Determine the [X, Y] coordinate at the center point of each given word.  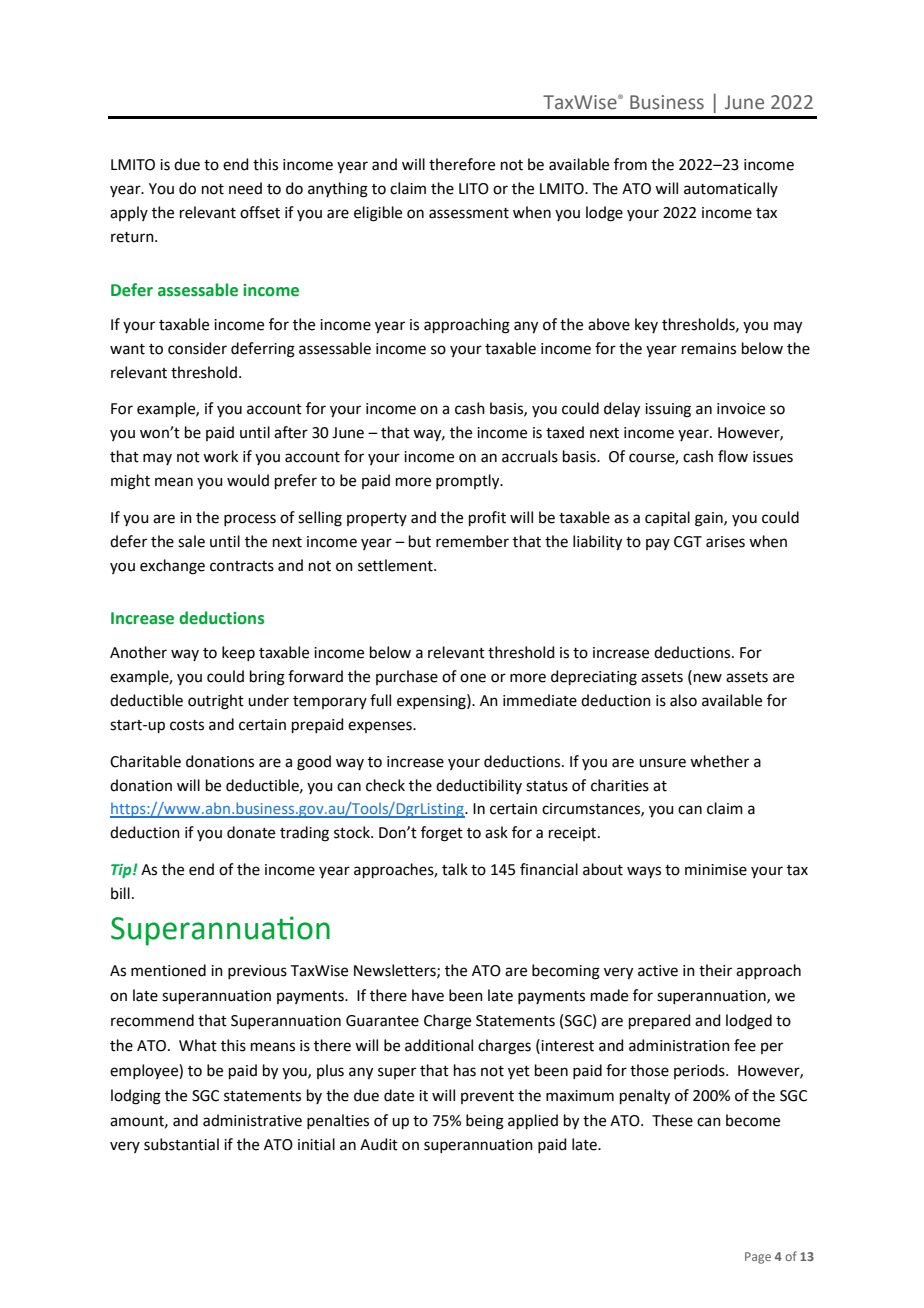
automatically [731, 189]
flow [733, 456]
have [428, 995]
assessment [469, 213]
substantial [181, 1144]
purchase [407, 677]
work [220, 456]
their [715, 970]
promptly [469, 482]
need [245, 188]
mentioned [168, 970]
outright [216, 702]
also [683, 700]
